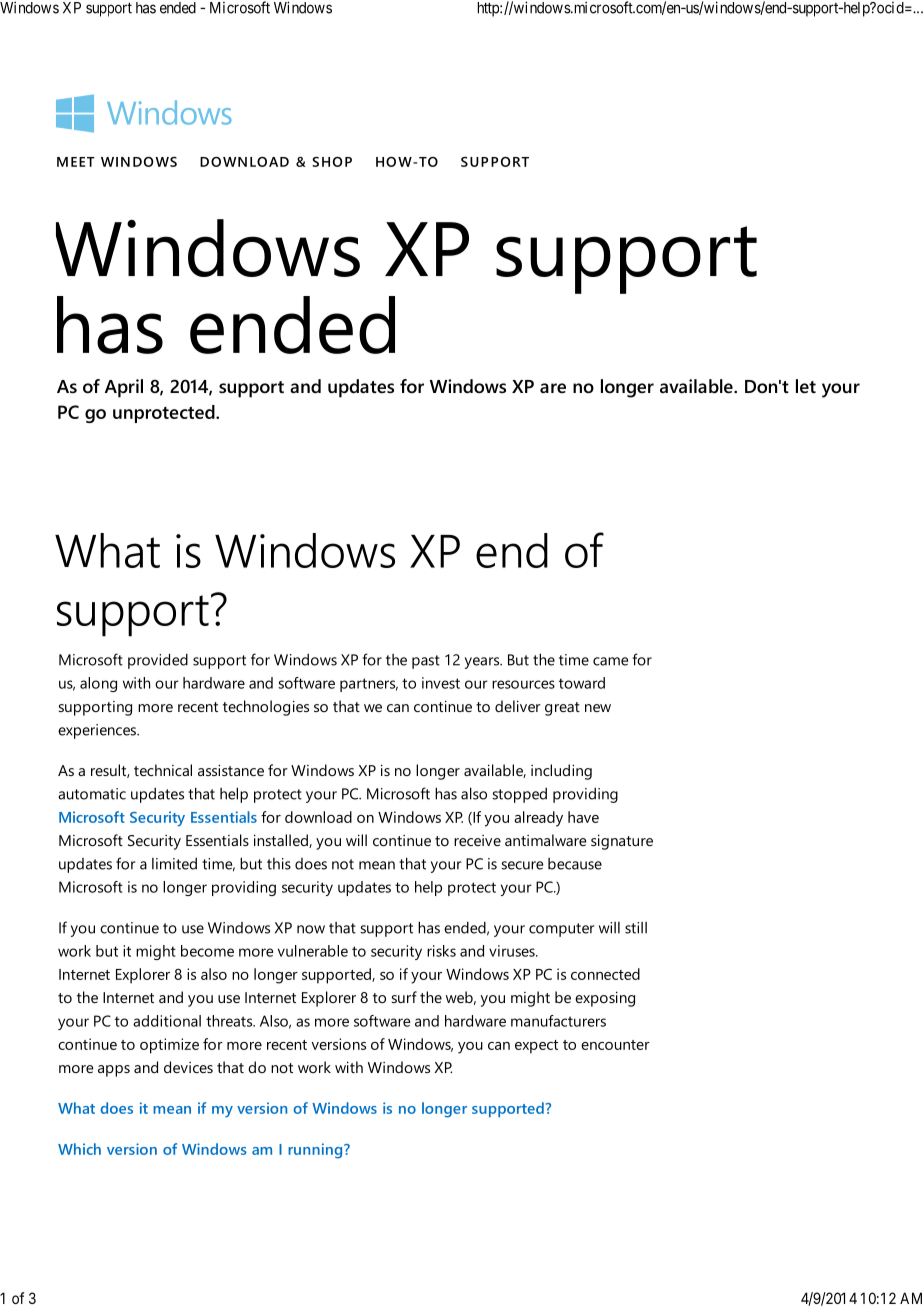 This image has height=1308, width=924. Describe the element at coordinates (316, 1151) in the image. I see `running` at that location.
